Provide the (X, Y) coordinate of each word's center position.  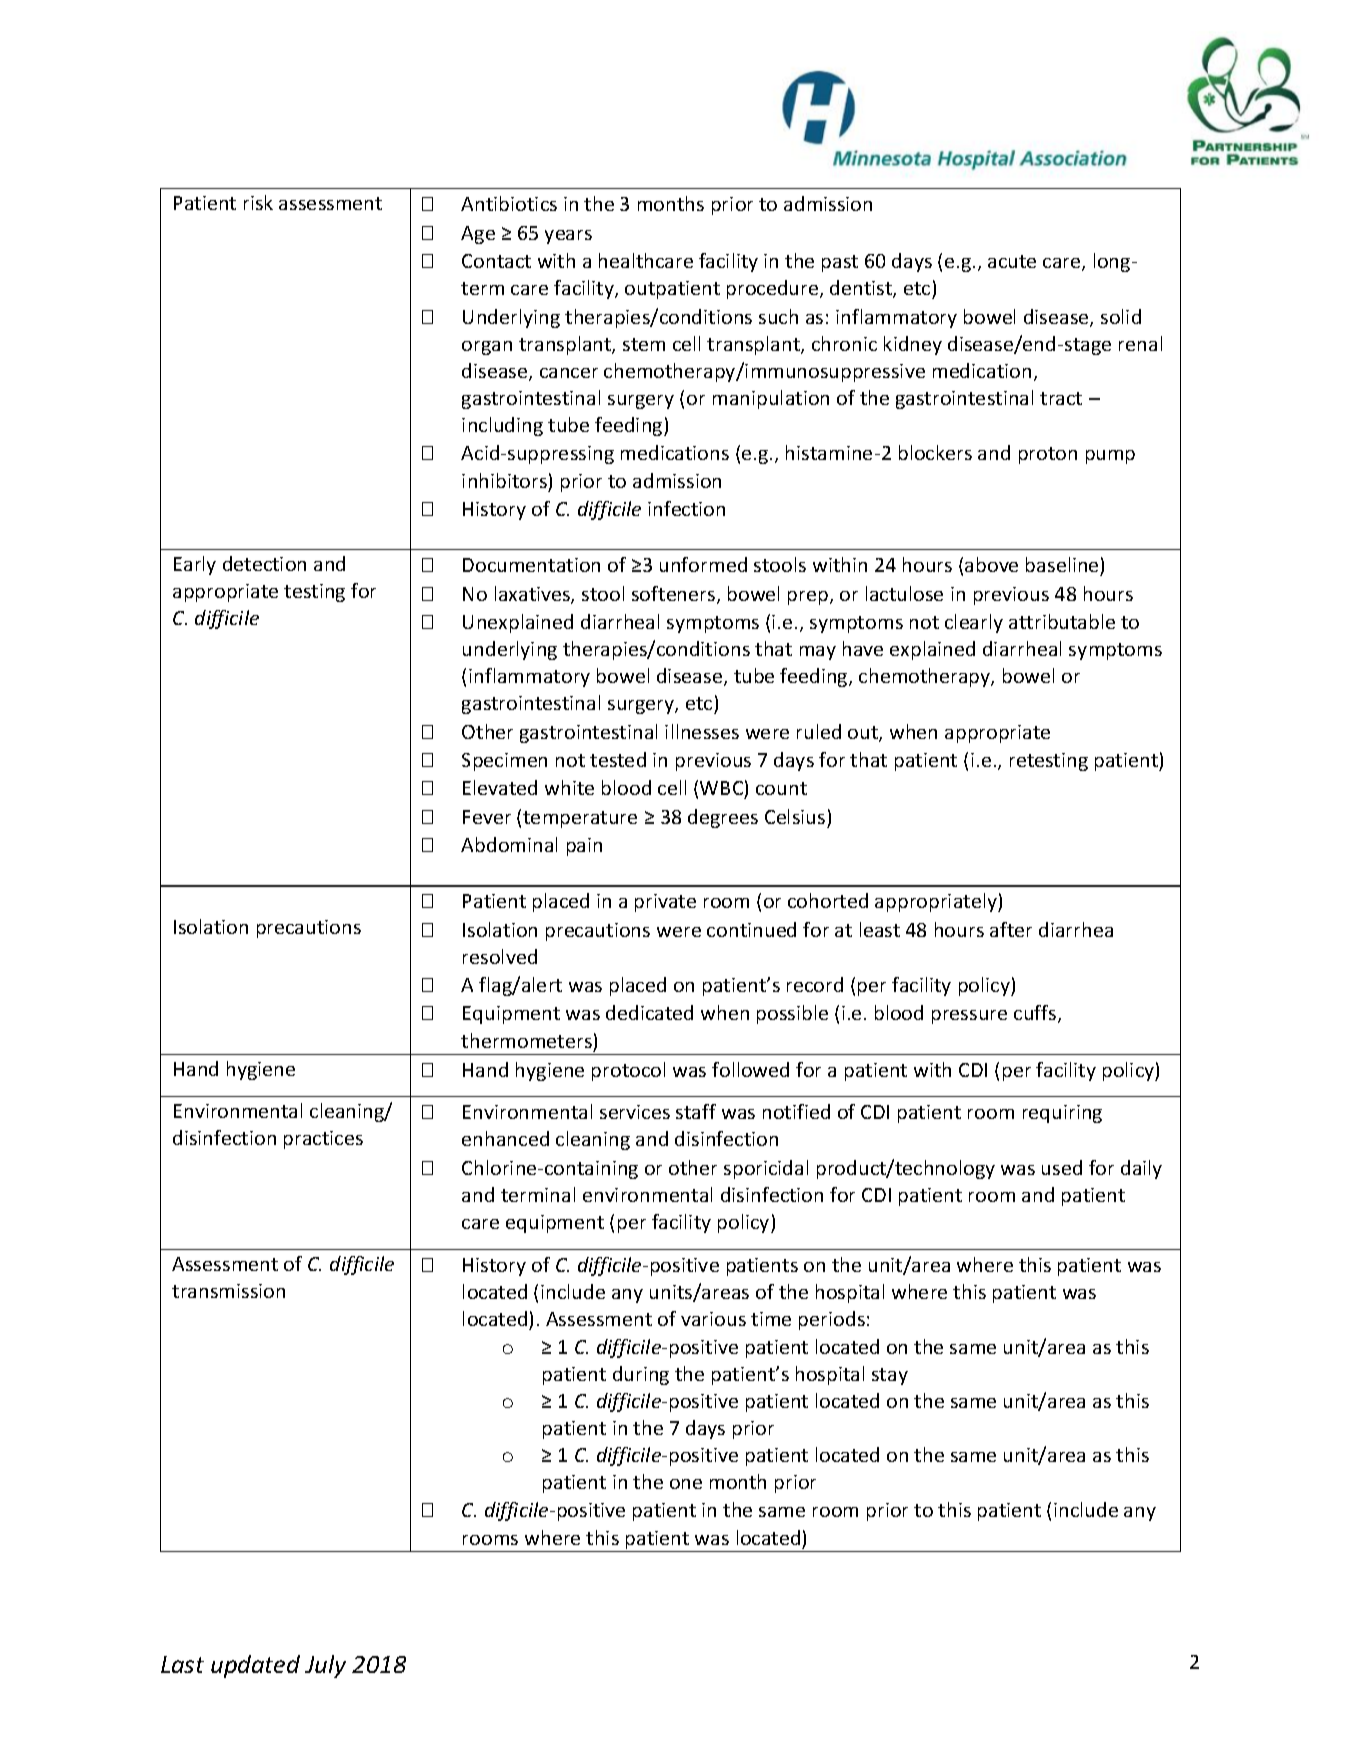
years (568, 237)
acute (1012, 261)
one (686, 1484)
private (665, 903)
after (1011, 929)
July (325, 1666)
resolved (500, 956)
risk (258, 202)
